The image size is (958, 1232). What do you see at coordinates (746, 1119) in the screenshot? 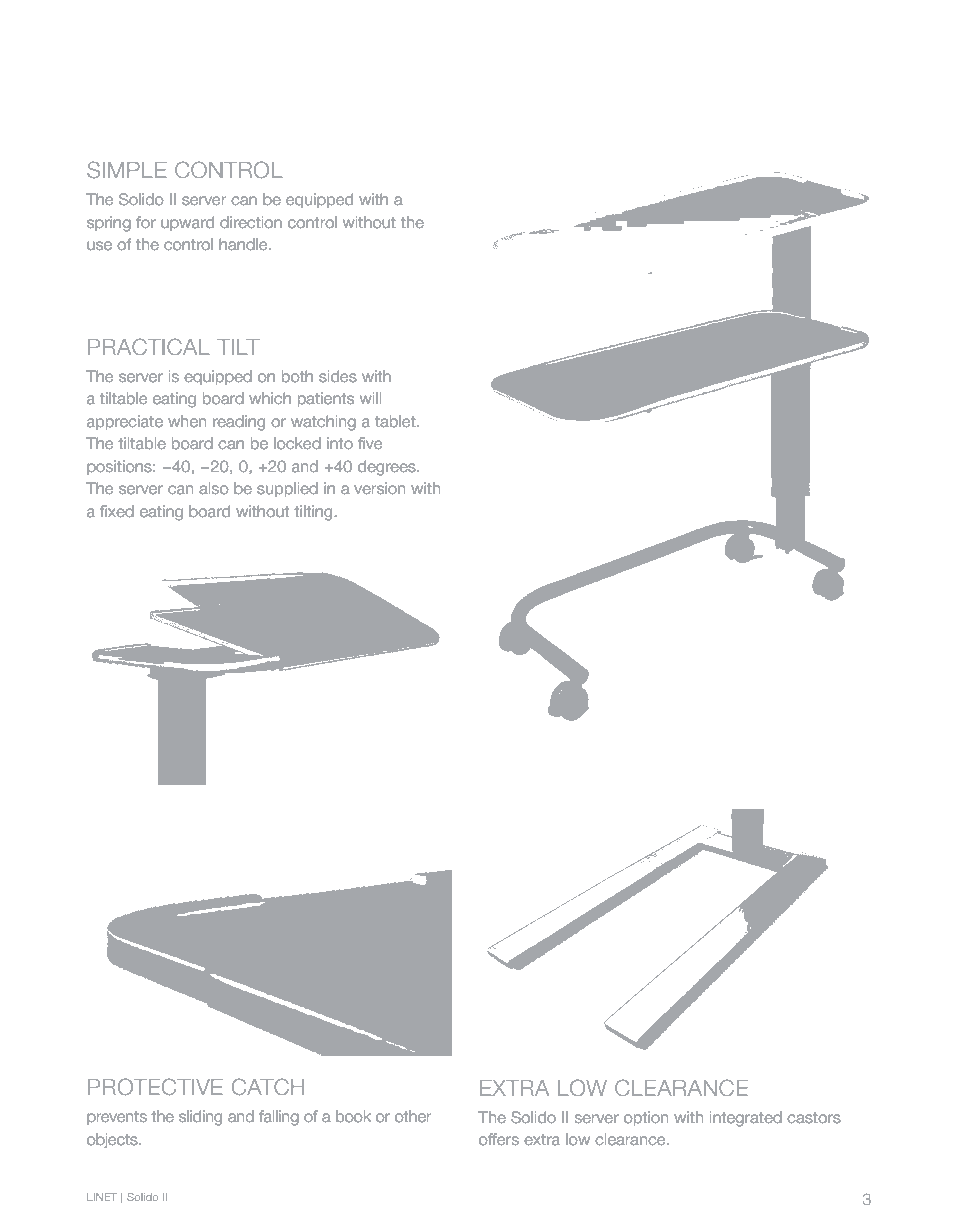
I see `integrated` at bounding box center [746, 1119].
